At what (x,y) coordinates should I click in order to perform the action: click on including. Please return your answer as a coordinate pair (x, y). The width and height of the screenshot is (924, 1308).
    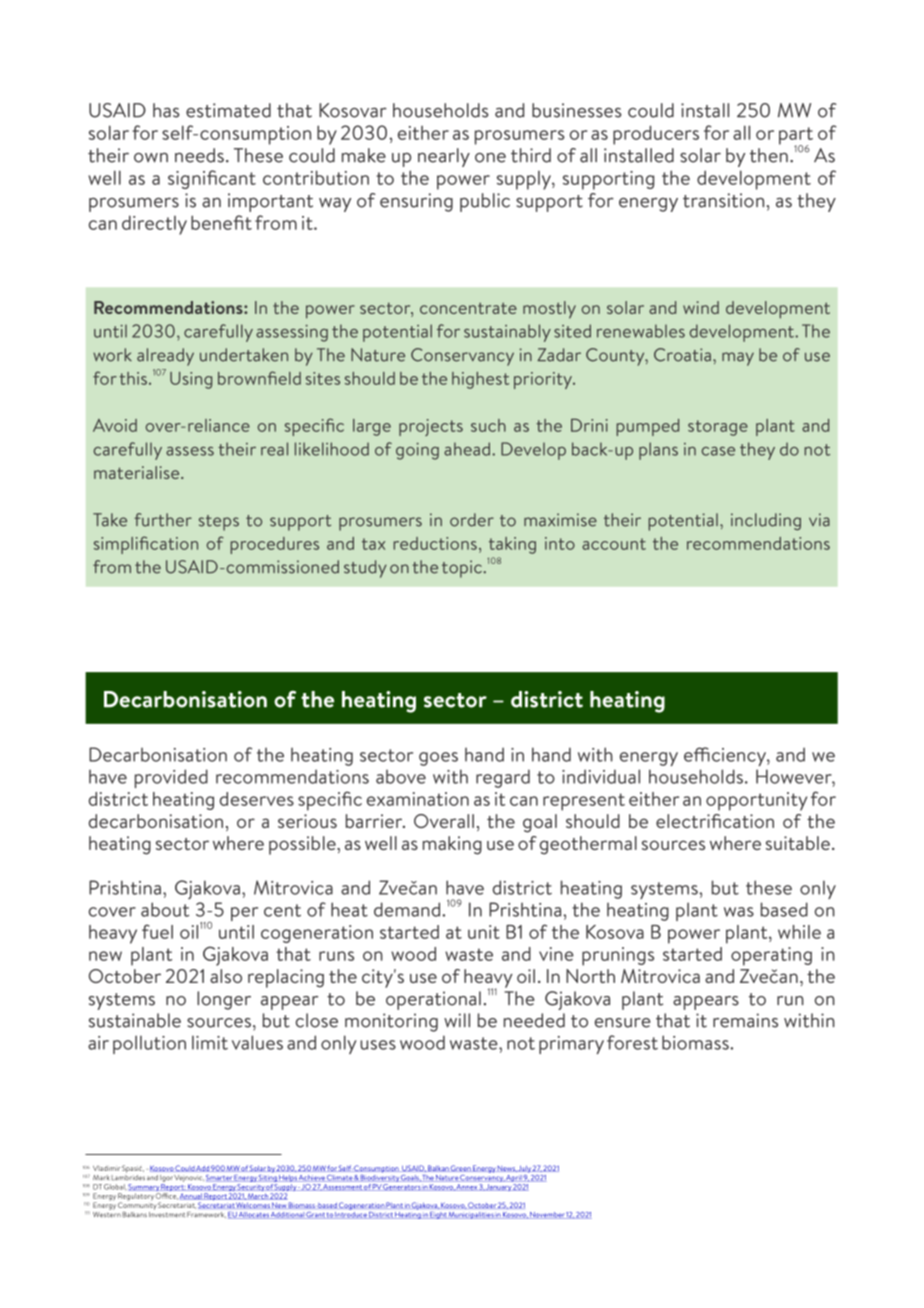
    Looking at the image, I should click on (766, 521).
